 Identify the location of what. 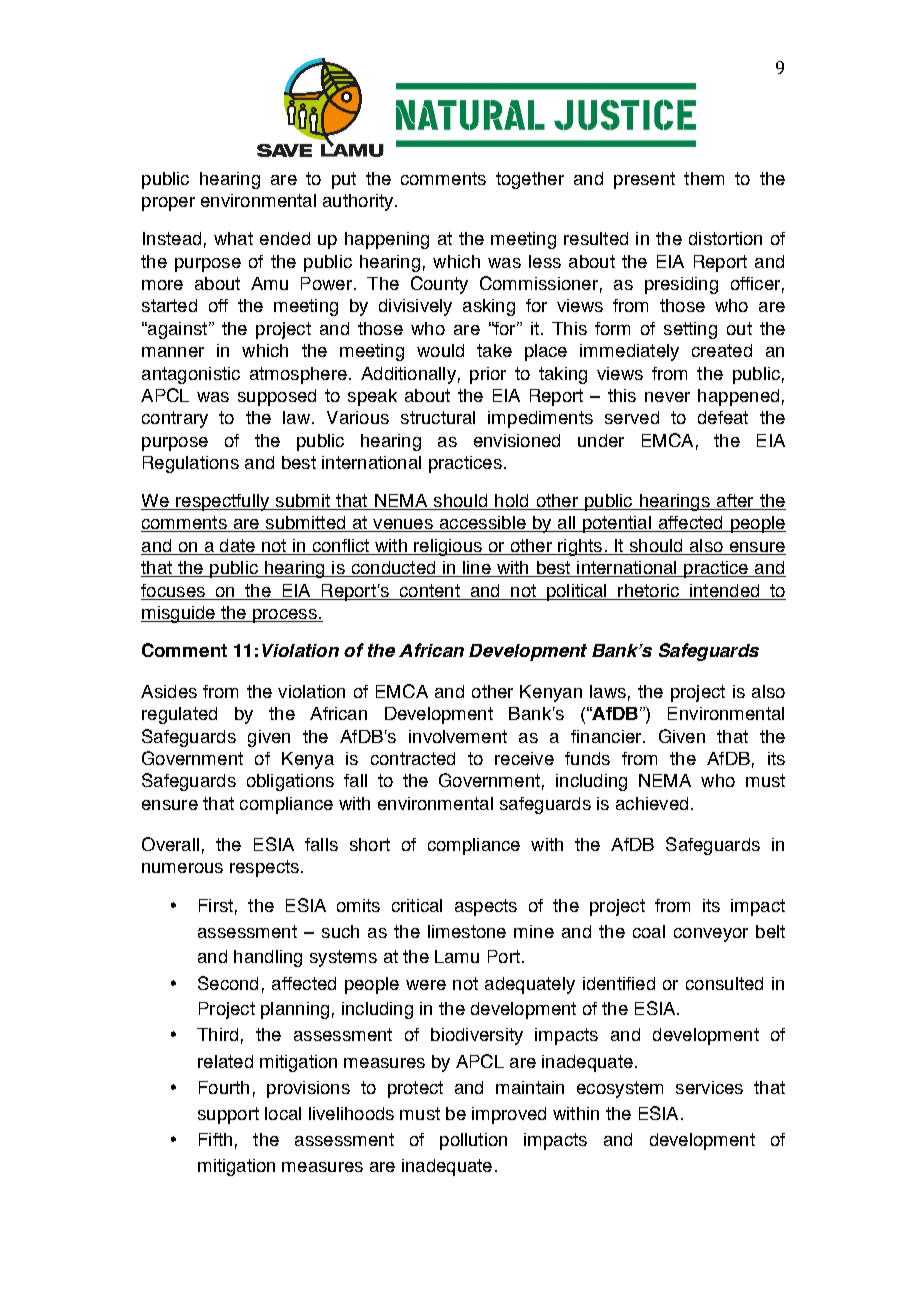
(233, 238).
